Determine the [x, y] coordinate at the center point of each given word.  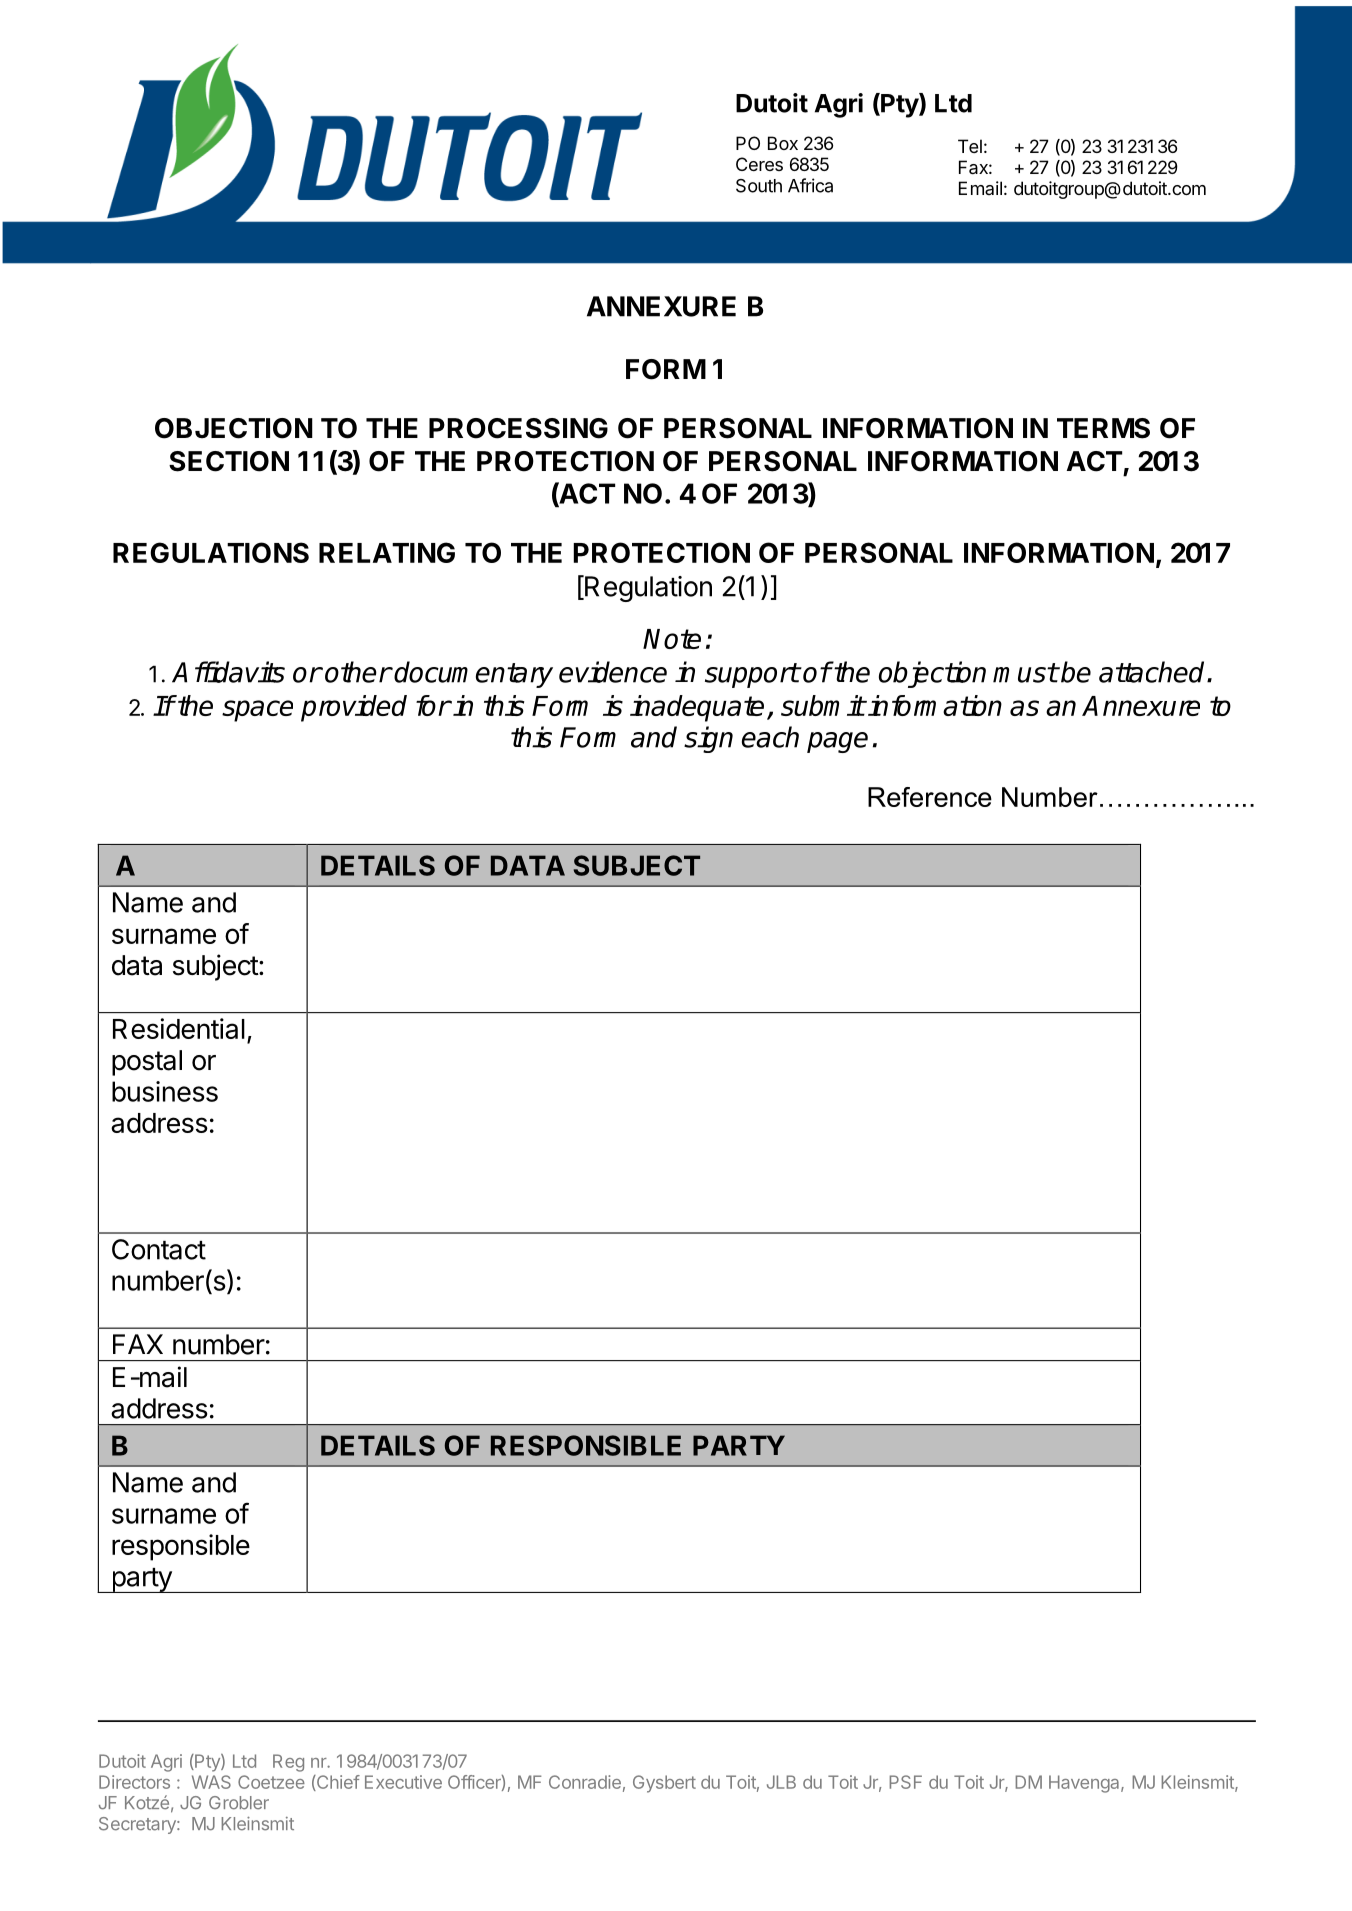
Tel [970, 146]
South [759, 186]
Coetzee [271, 1782]
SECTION [229, 461]
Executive [403, 1782]
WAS [211, 1782]
